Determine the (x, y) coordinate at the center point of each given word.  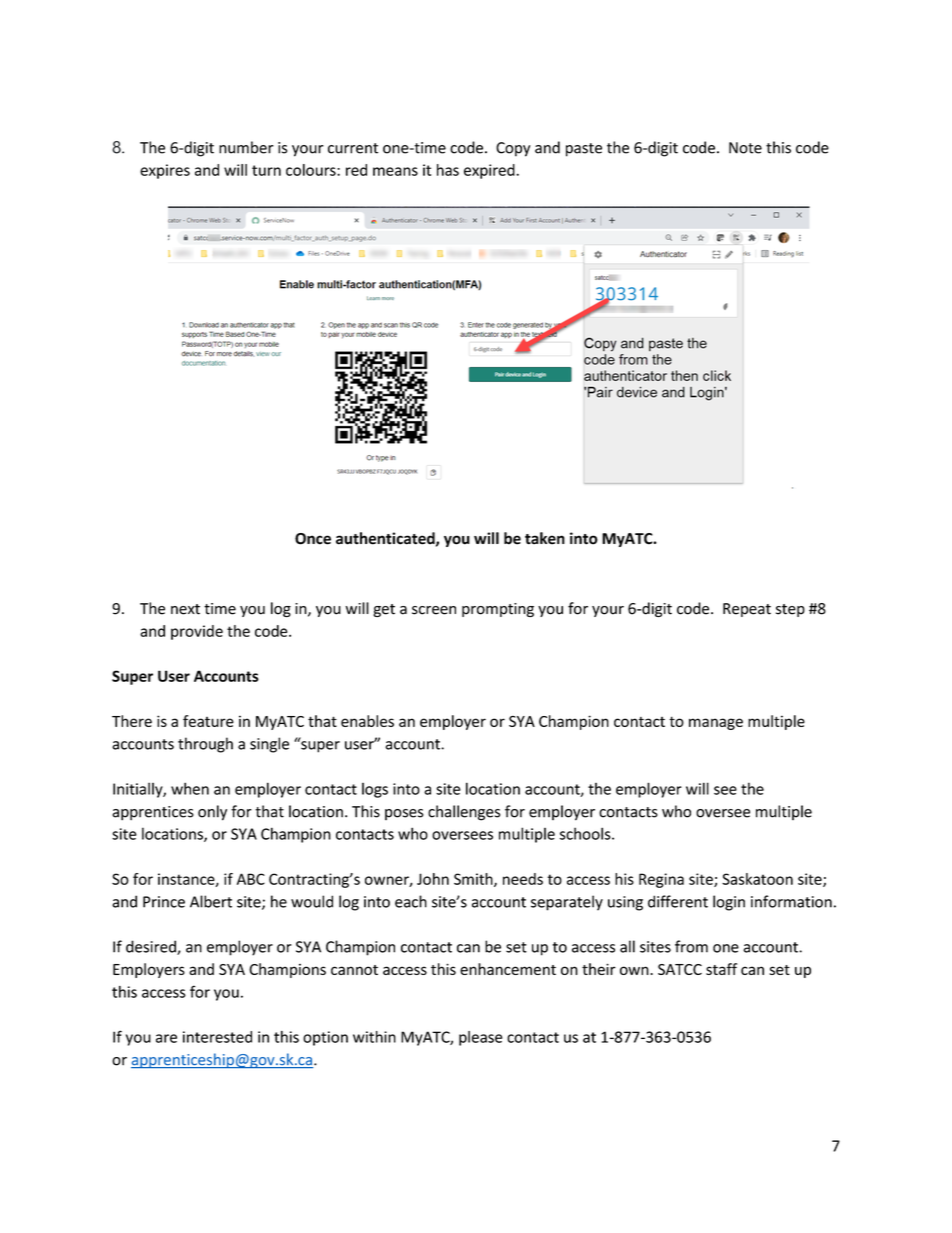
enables (367, 721)
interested (217, 1037)
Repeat (747, 610)
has (448, 170)
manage (716, 724)
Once (313, 539)
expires (165, 171)
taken (545, 538)
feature (208, 721)
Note (745, 148)
